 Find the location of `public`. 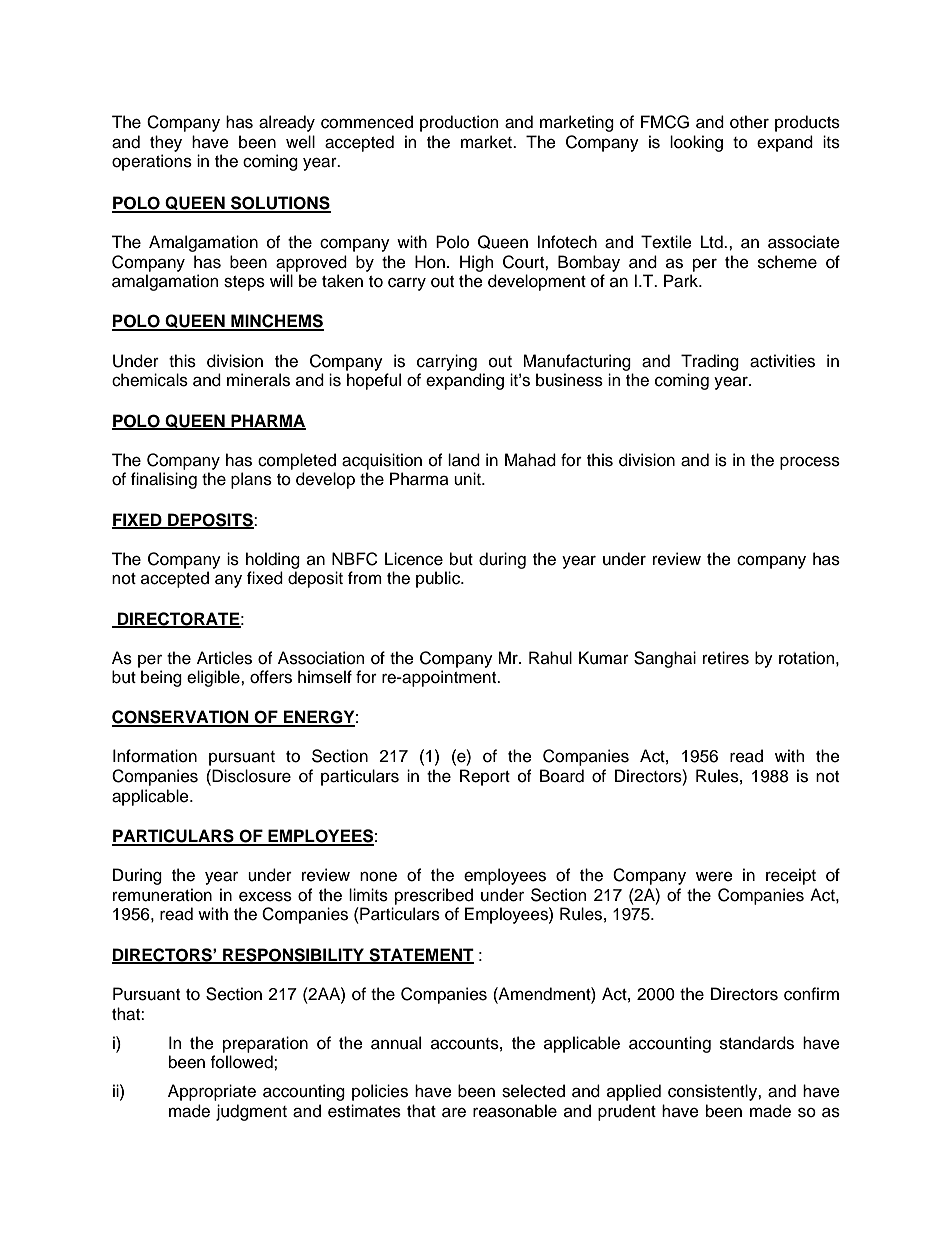

public is located at coordinates (439, 579).
